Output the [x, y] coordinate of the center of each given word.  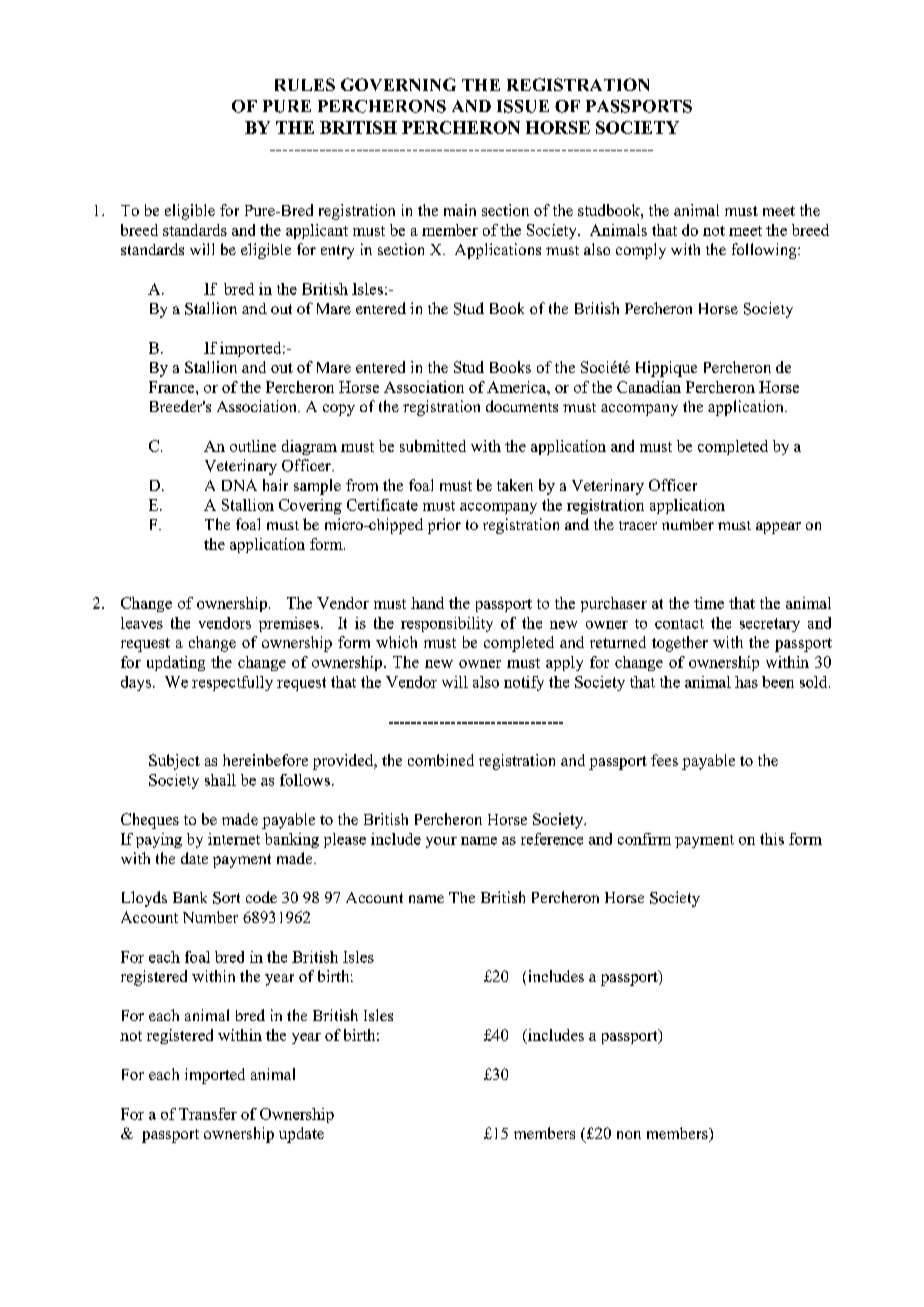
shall [220, 780]
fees [664, 760]
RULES [305, 84]
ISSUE [523, 106]
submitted [433, 446]
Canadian [649, 387]
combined [441, 760]
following [765, 251]
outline [253, 446]
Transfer [208, 1114]
